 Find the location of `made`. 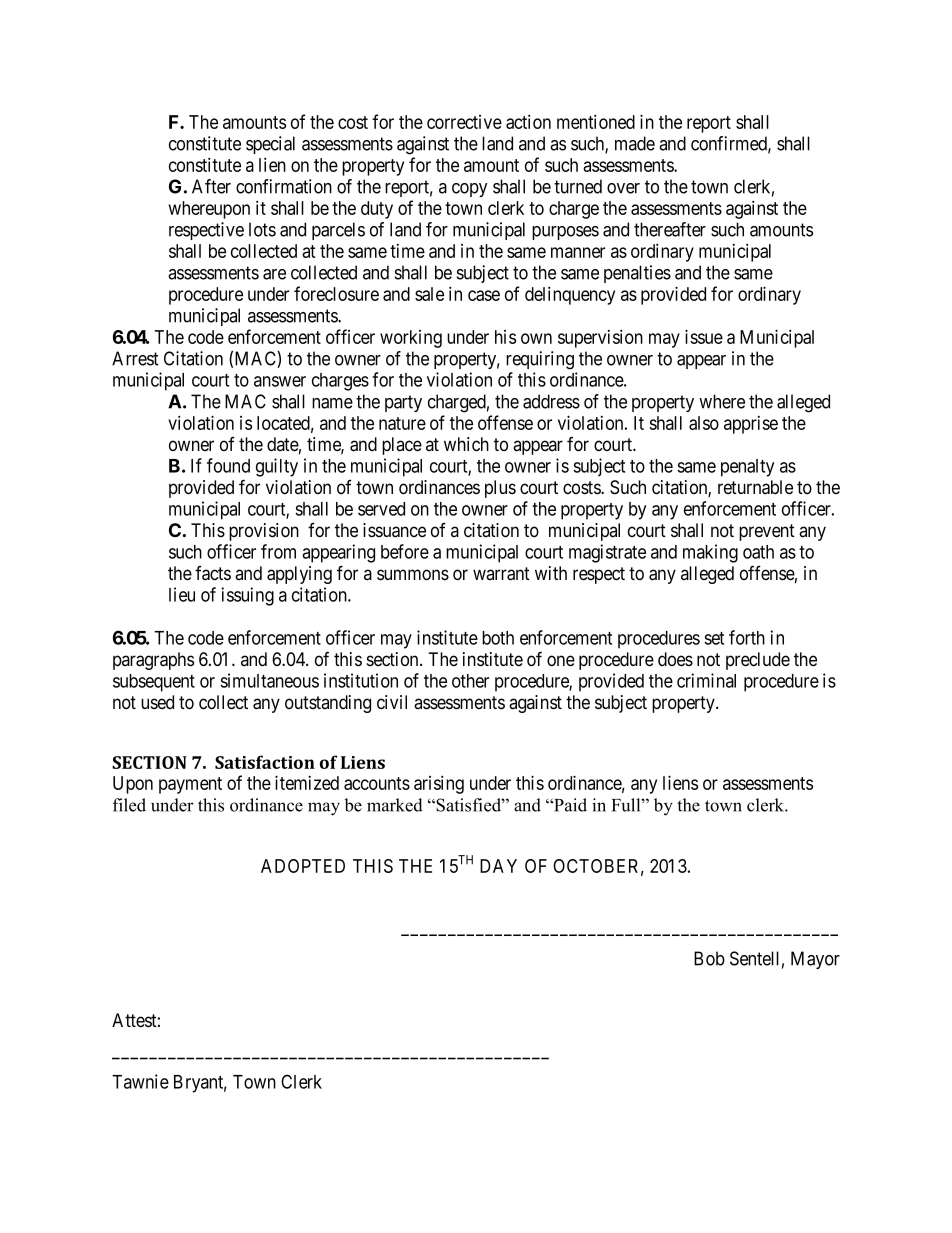

made is located at coordinates (635, 143).
